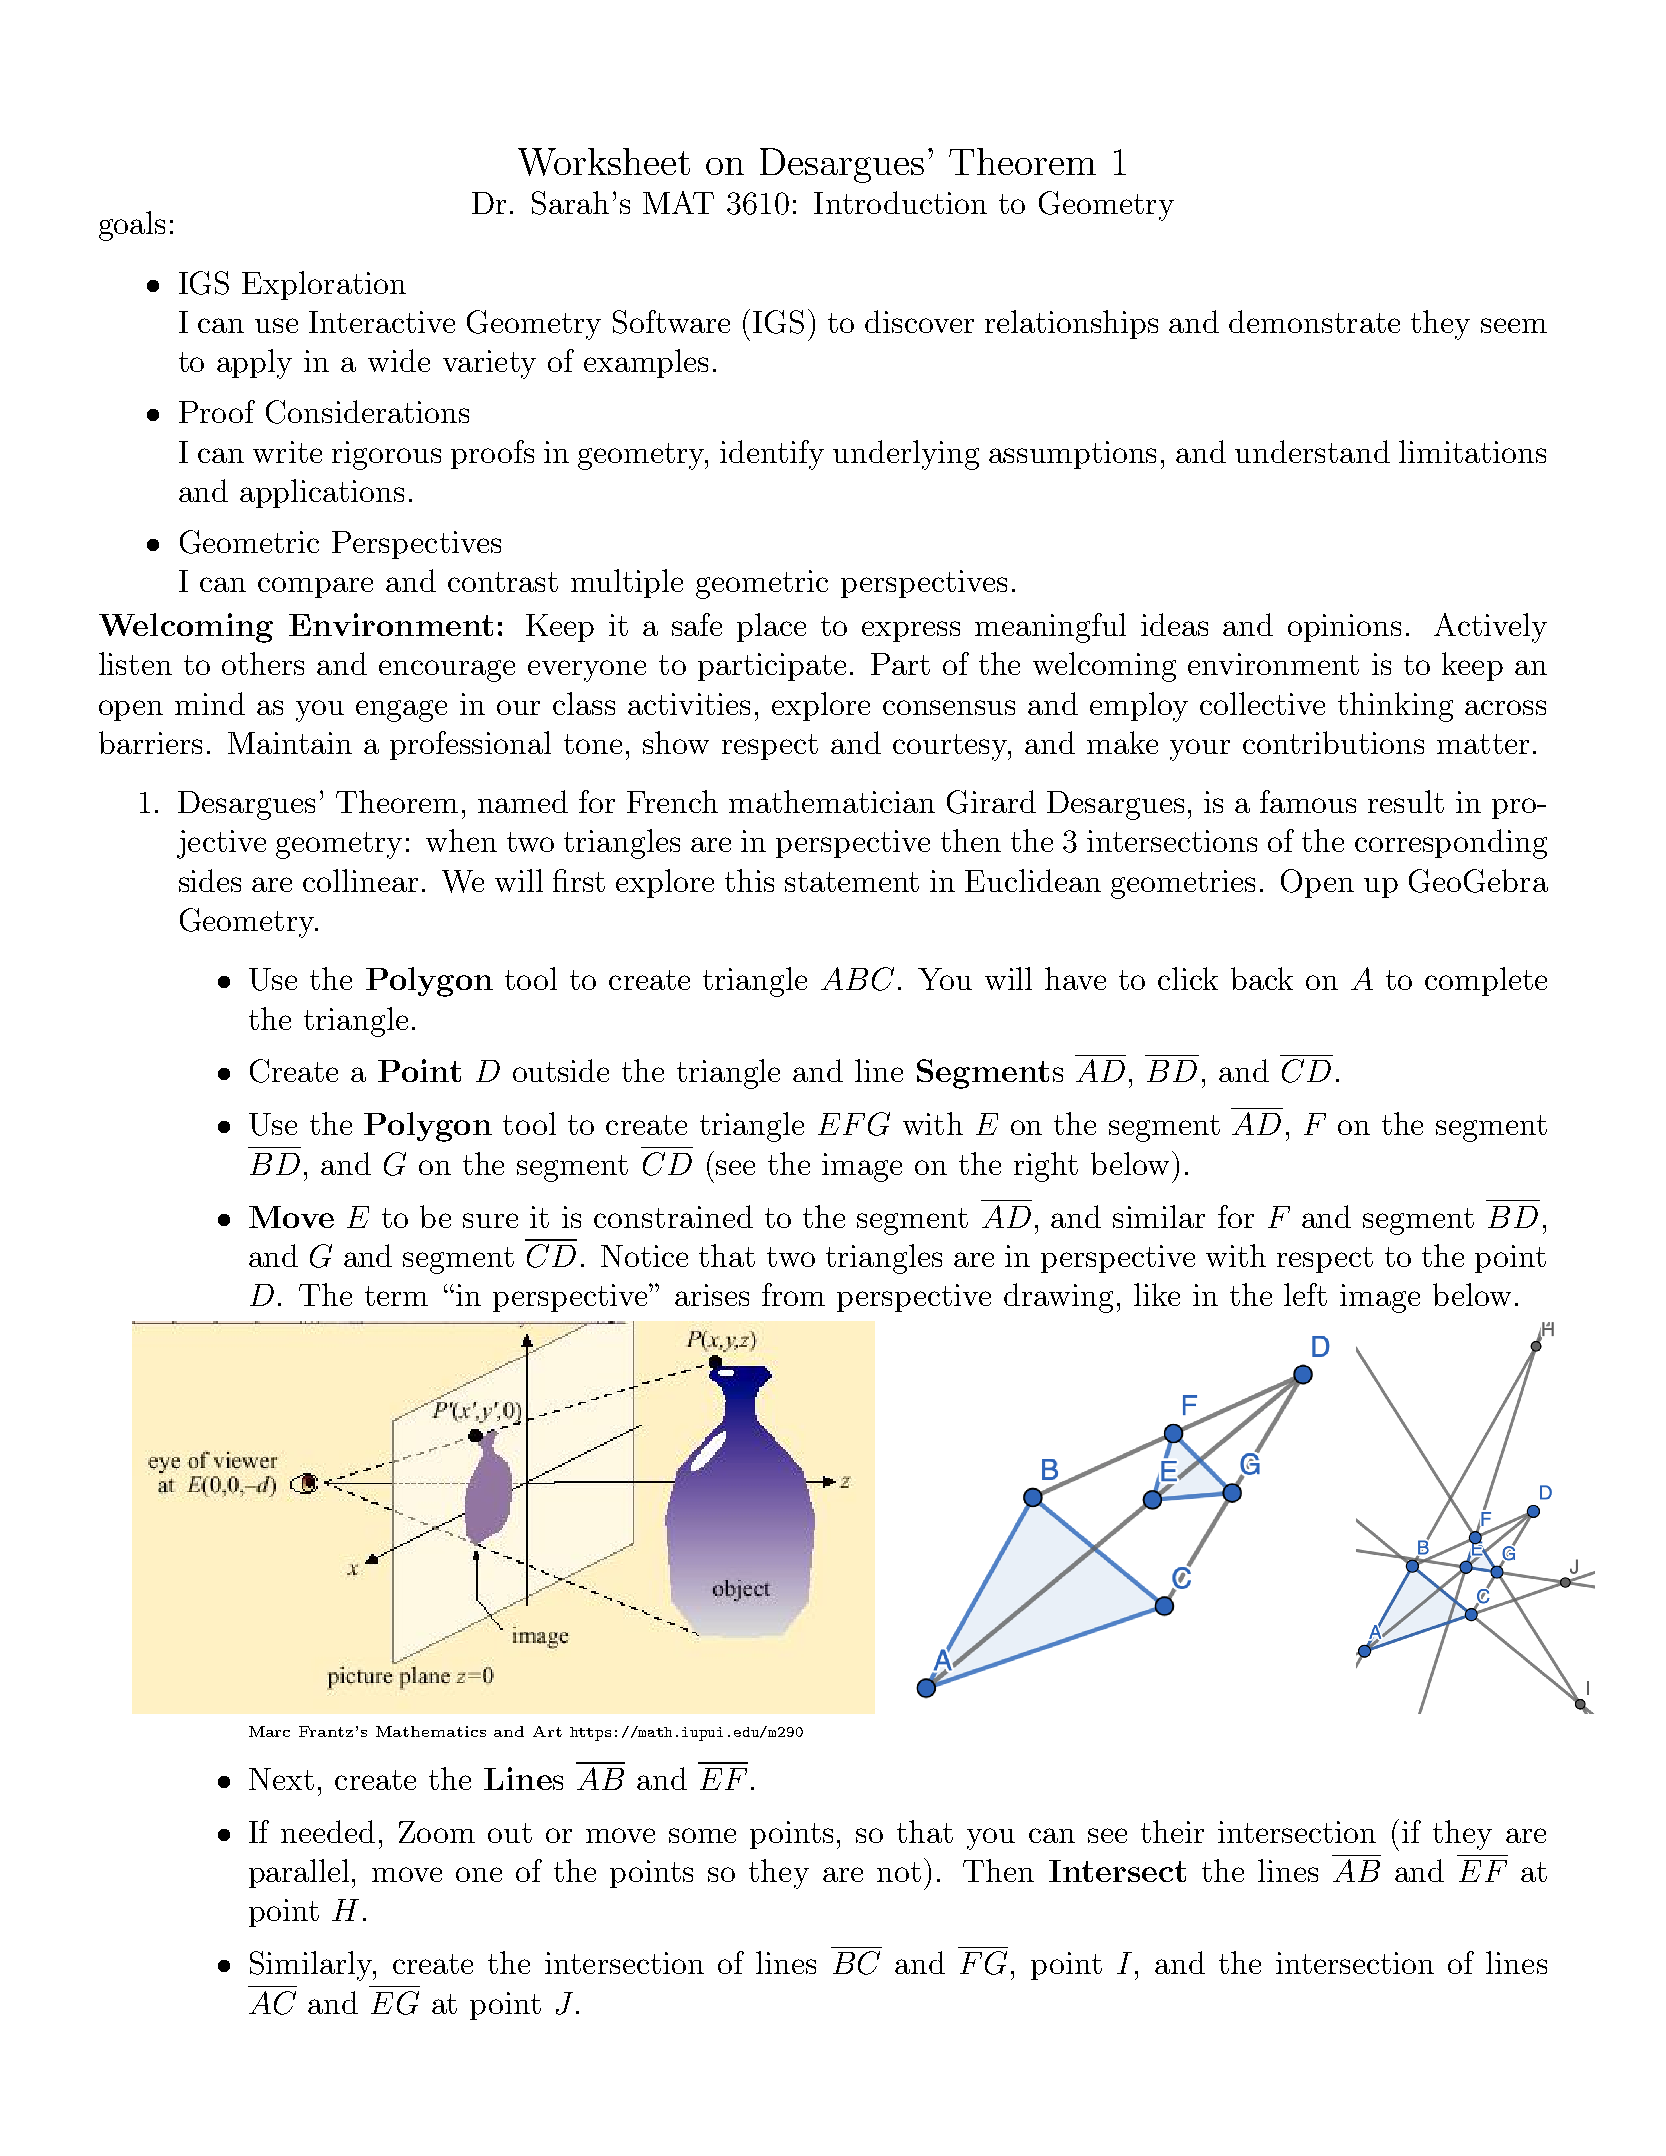 Image resolution: width=1666 pixels, height=2156 pixels. I want to click on demonstrate, so click(1314, 321).
